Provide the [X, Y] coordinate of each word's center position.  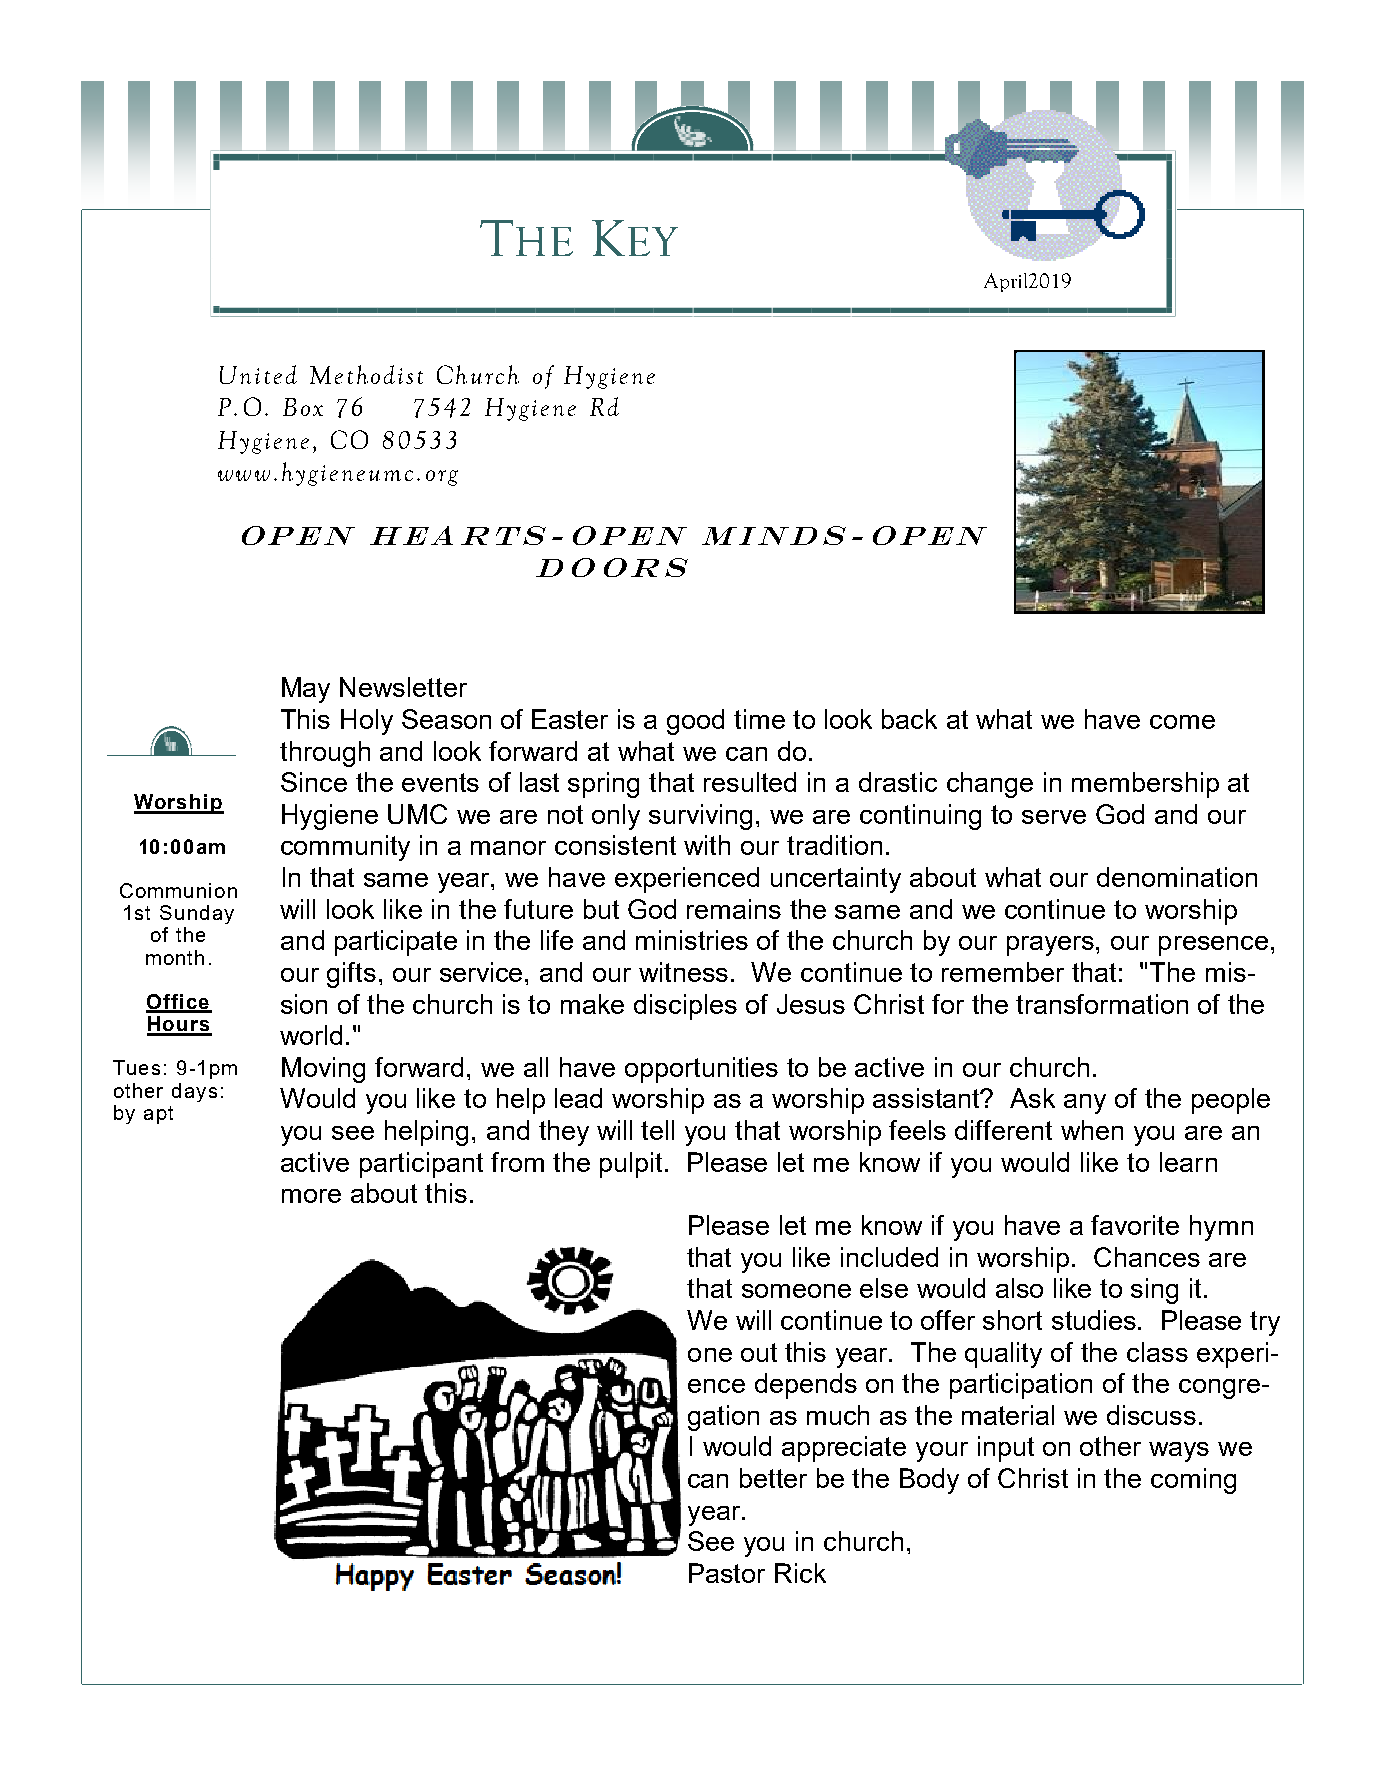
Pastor [727, 1573]
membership [1145, 785]
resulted [750, 782]
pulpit [633, 1165]
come [1182, 722]
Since [314, 782]
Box [303, 407]
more [311, 1196]
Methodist [366, 374]
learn [1188, 1162]
